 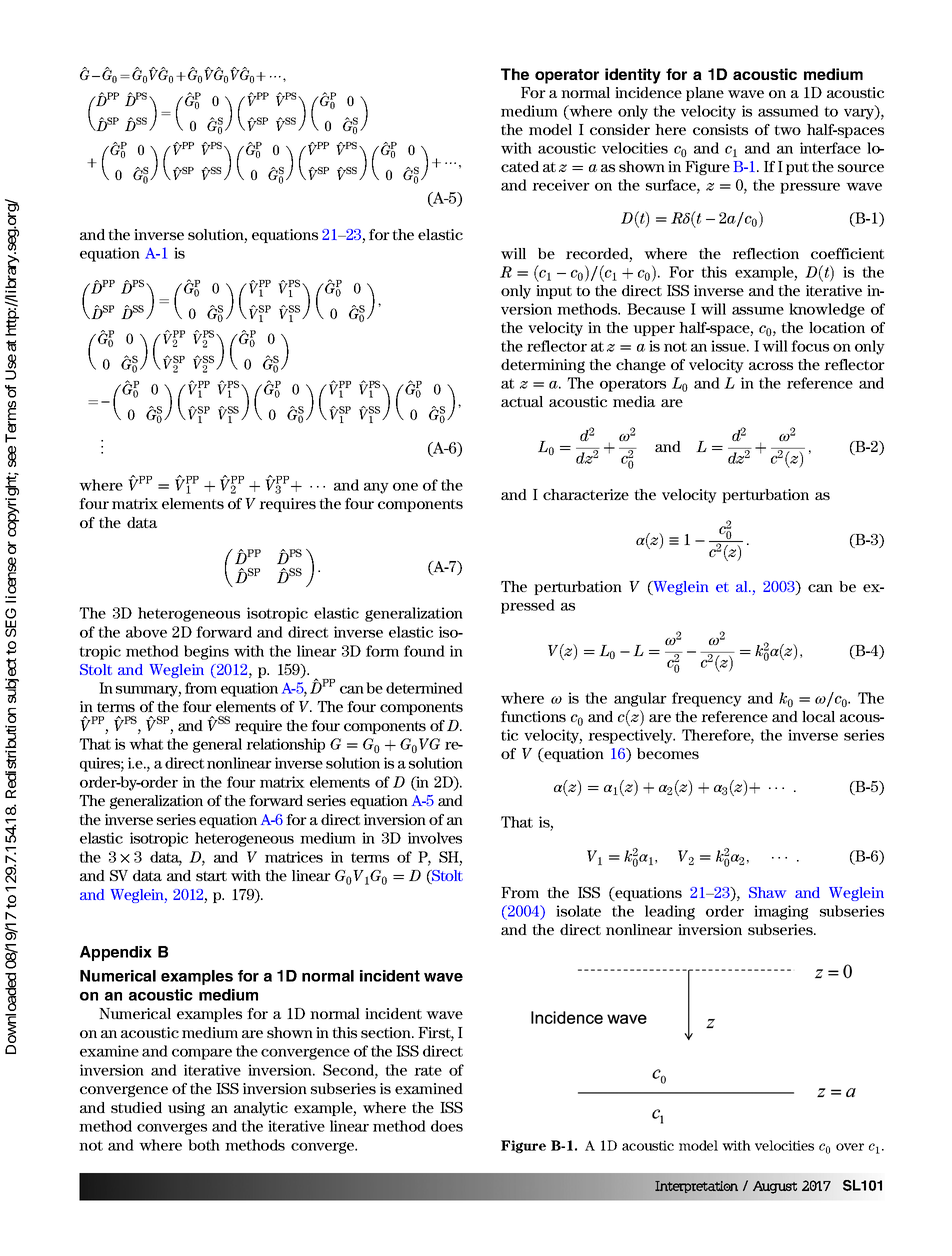 I want to click on two, so click(x=787, y=130).
